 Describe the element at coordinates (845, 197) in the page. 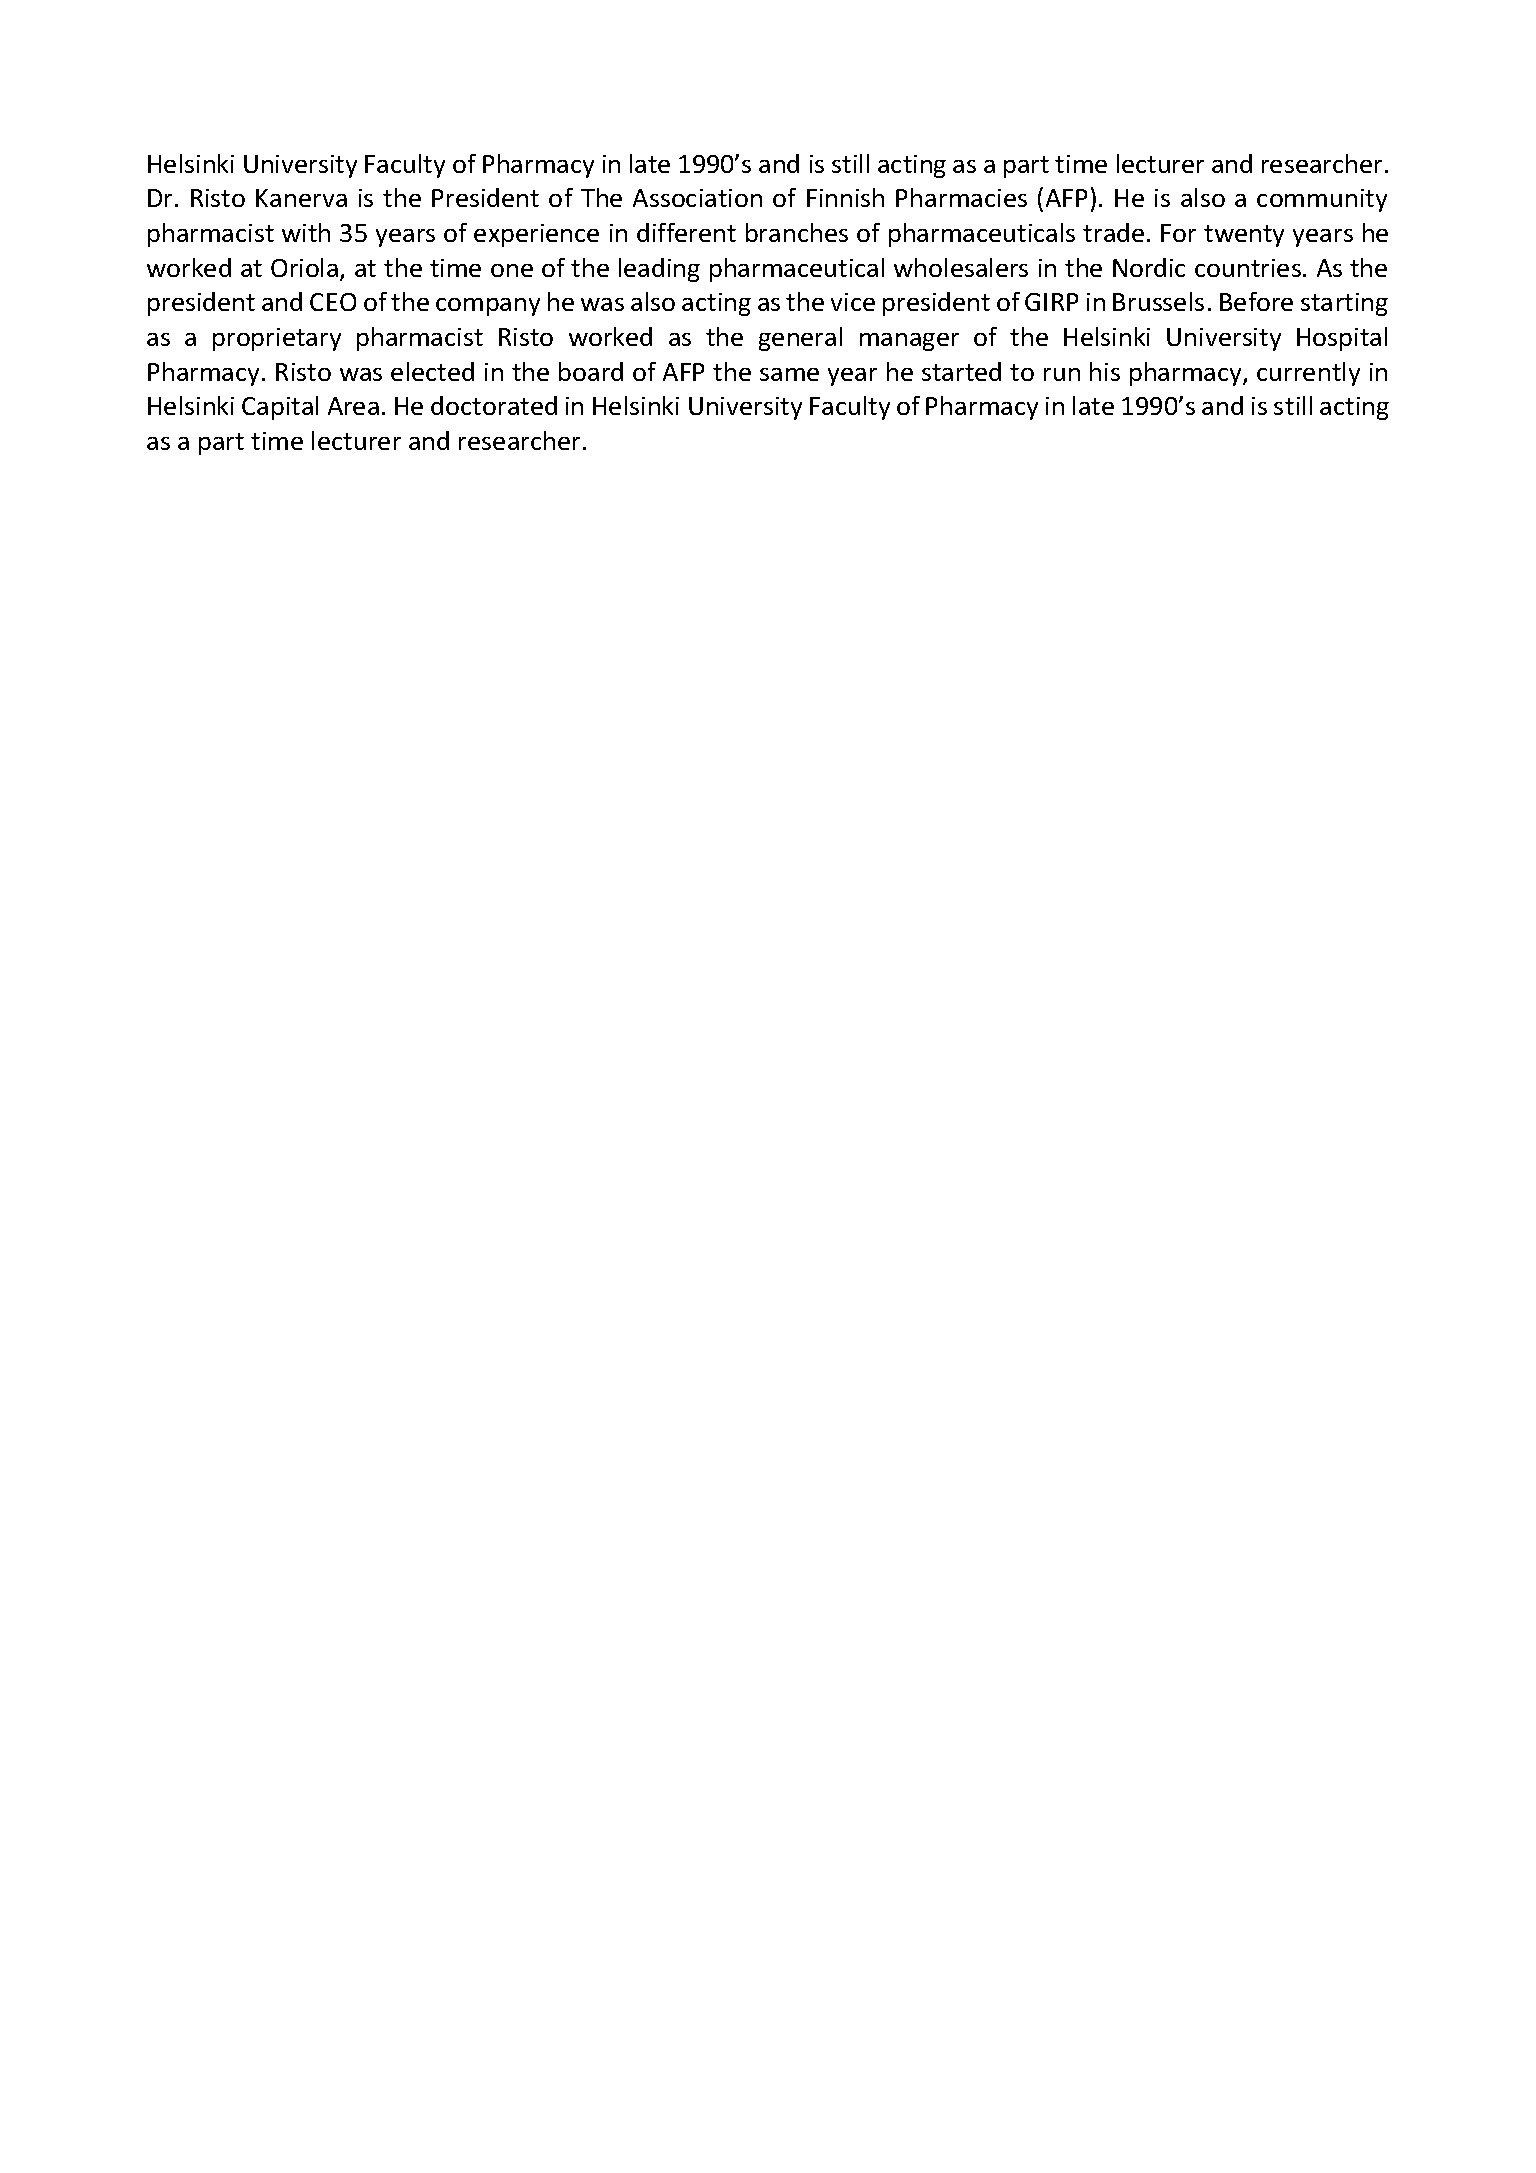

I see `Finnish` at that location.
